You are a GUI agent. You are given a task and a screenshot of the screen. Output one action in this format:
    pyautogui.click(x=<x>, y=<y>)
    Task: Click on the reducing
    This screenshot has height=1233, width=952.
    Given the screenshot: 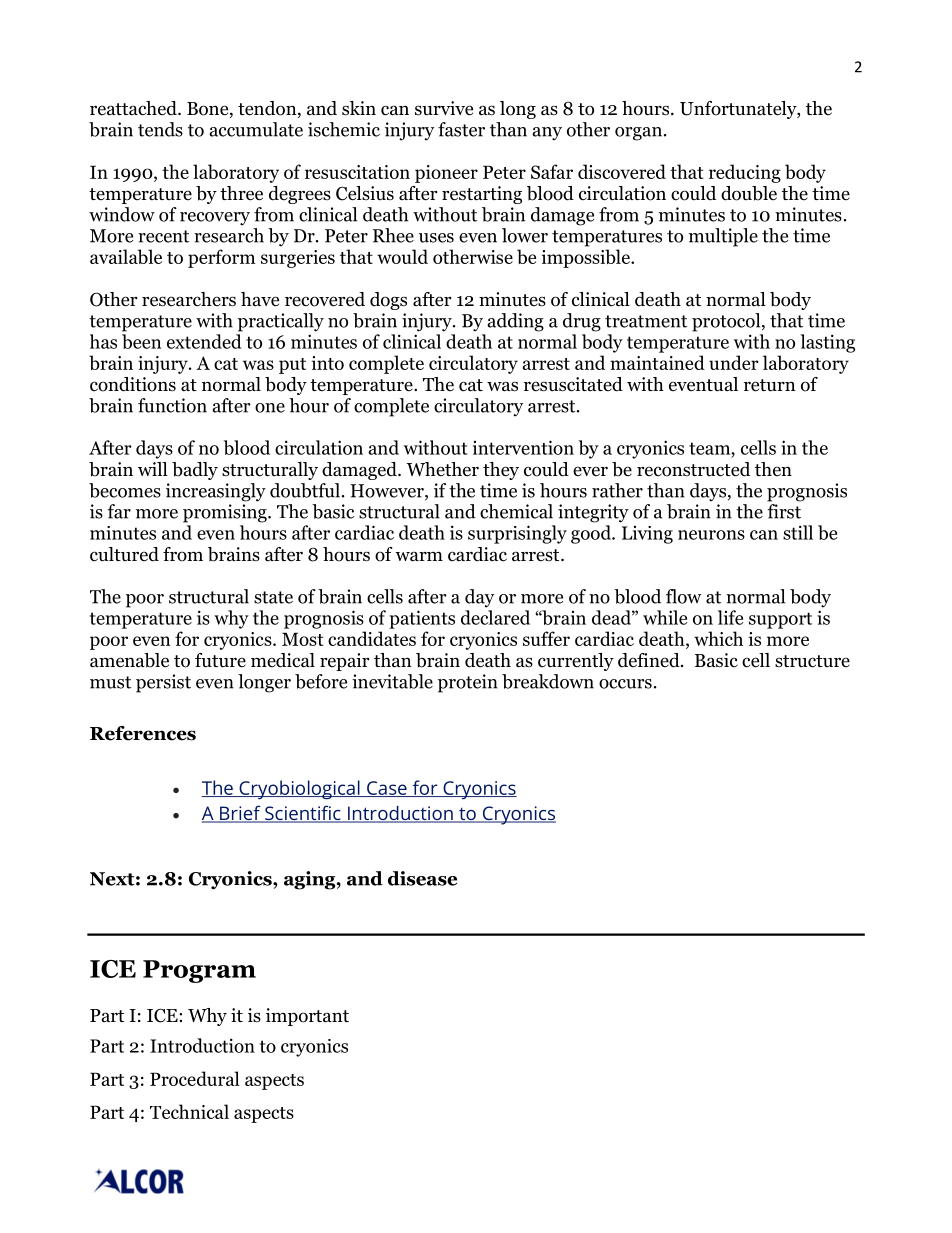 What is the action you would take?
    pyautogui.click(x=745, y=173)
